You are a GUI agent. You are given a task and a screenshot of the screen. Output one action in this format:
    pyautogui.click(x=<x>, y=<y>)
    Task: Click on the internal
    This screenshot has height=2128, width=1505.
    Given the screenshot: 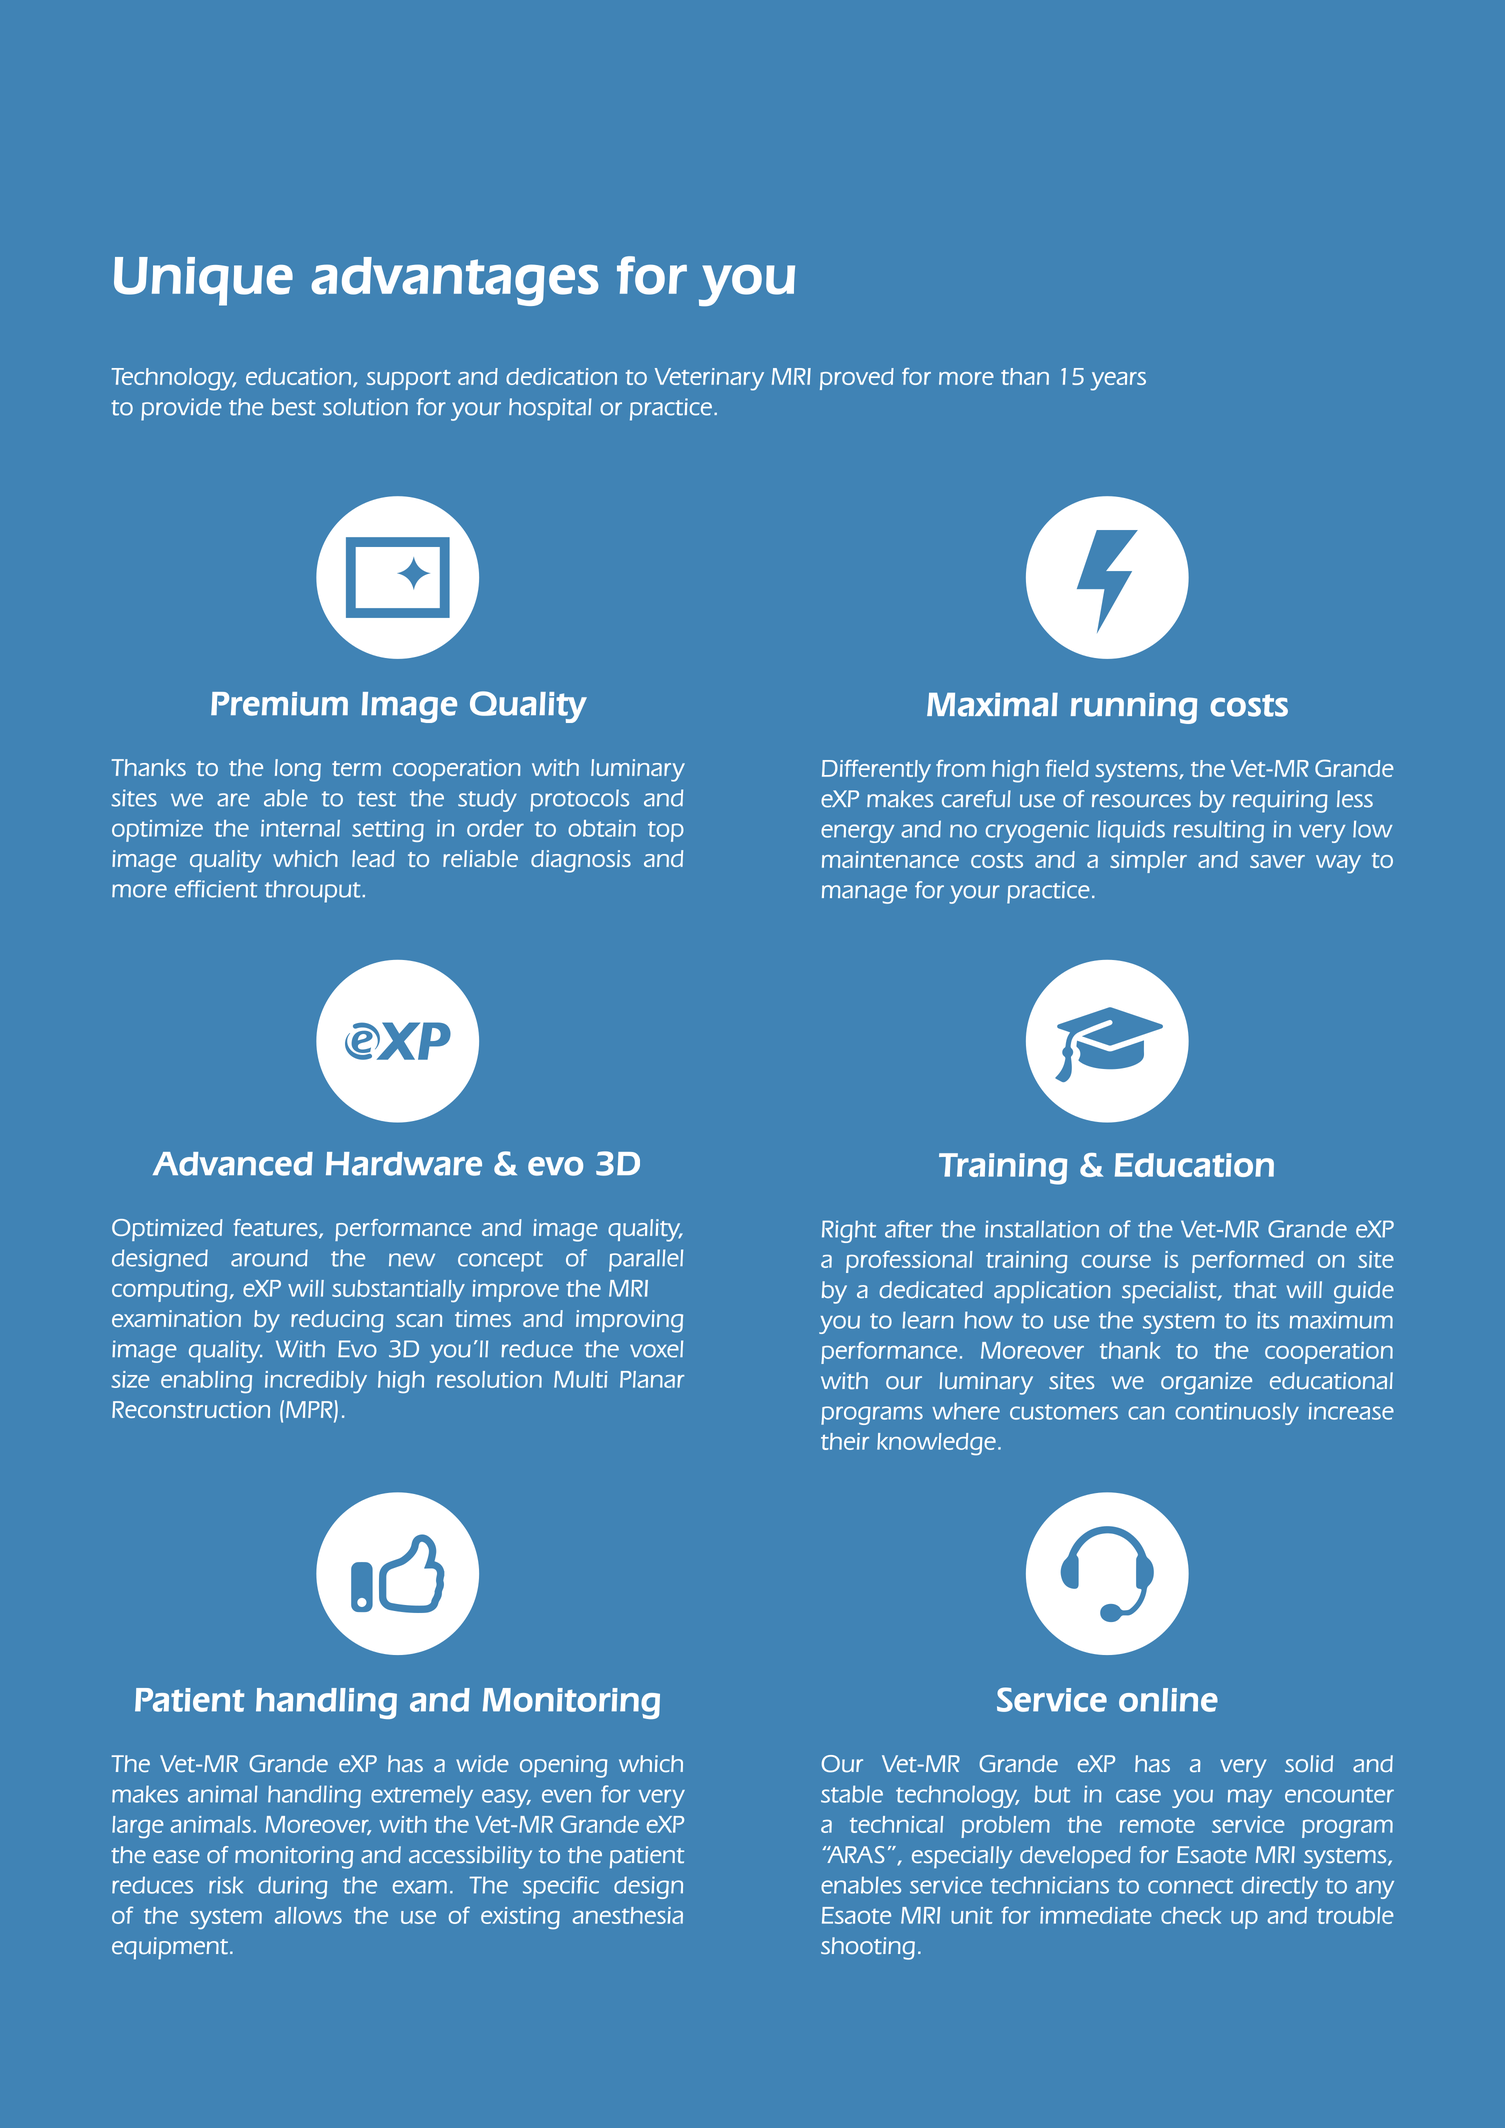 What is the action you would take?
    pyautogui.click(x=300, y=828)
